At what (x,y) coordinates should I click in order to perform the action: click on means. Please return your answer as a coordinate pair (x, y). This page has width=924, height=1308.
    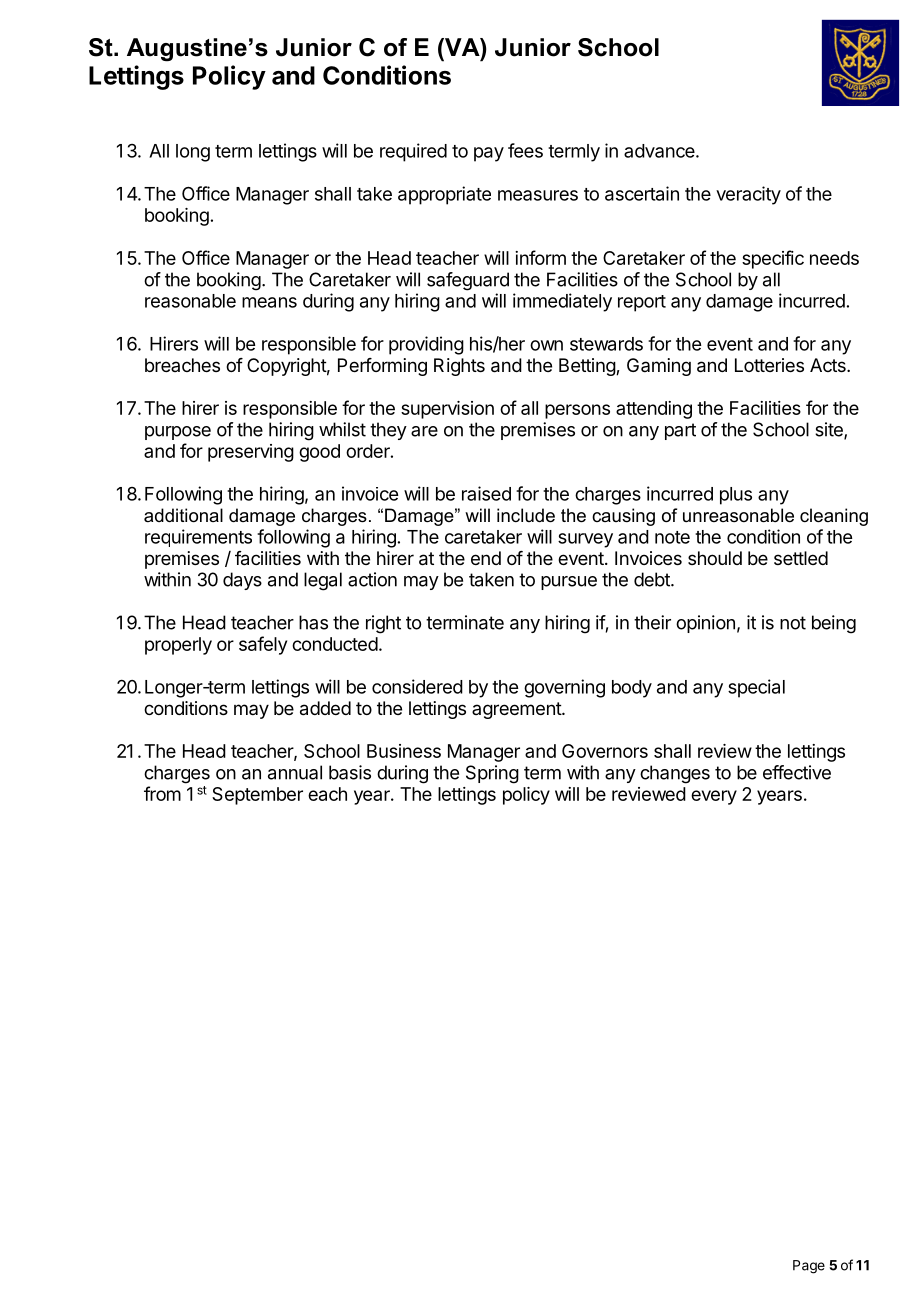
    Looking at the image, I should click on (269, 302).
